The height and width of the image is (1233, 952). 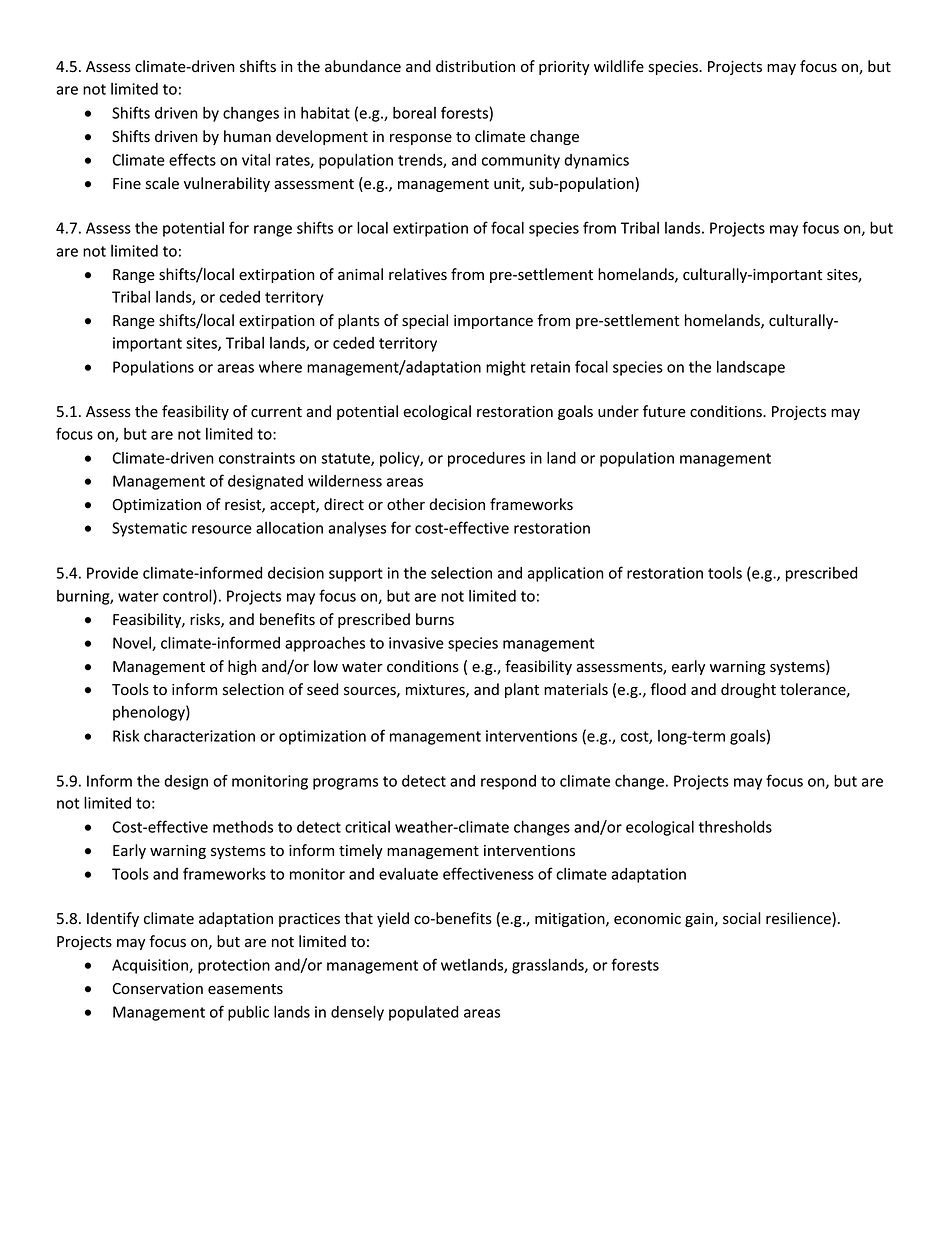 What do you see at coordinates (475, 66) in the image?
I see `distribution` at bounding box center [475, 66].
